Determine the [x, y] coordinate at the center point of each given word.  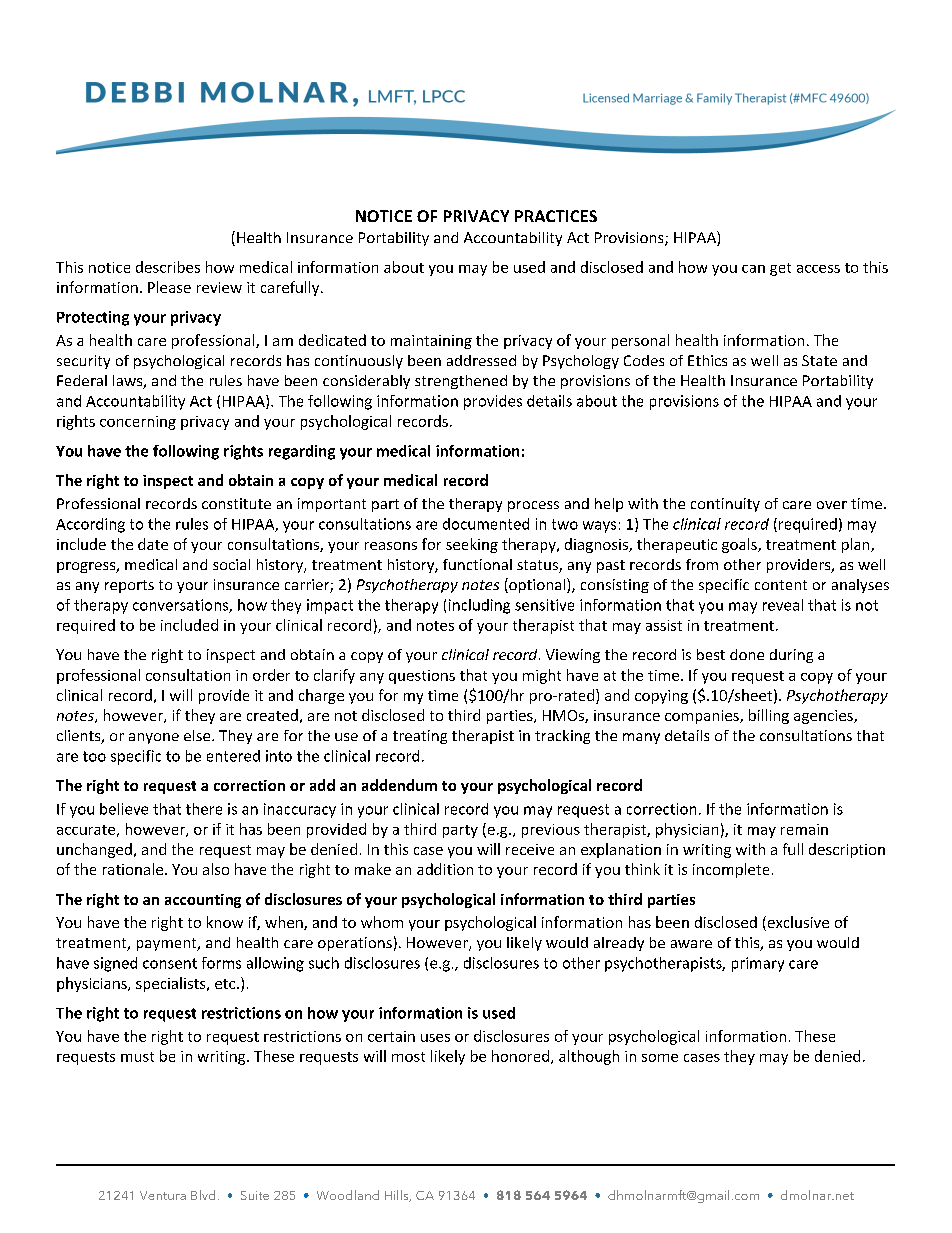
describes [168, 267]
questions [422, 677]
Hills [398, 1196]
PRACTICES [556, 216]
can [753, 269]
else [198, 735]
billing [769, 716]
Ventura [163, 1195]
